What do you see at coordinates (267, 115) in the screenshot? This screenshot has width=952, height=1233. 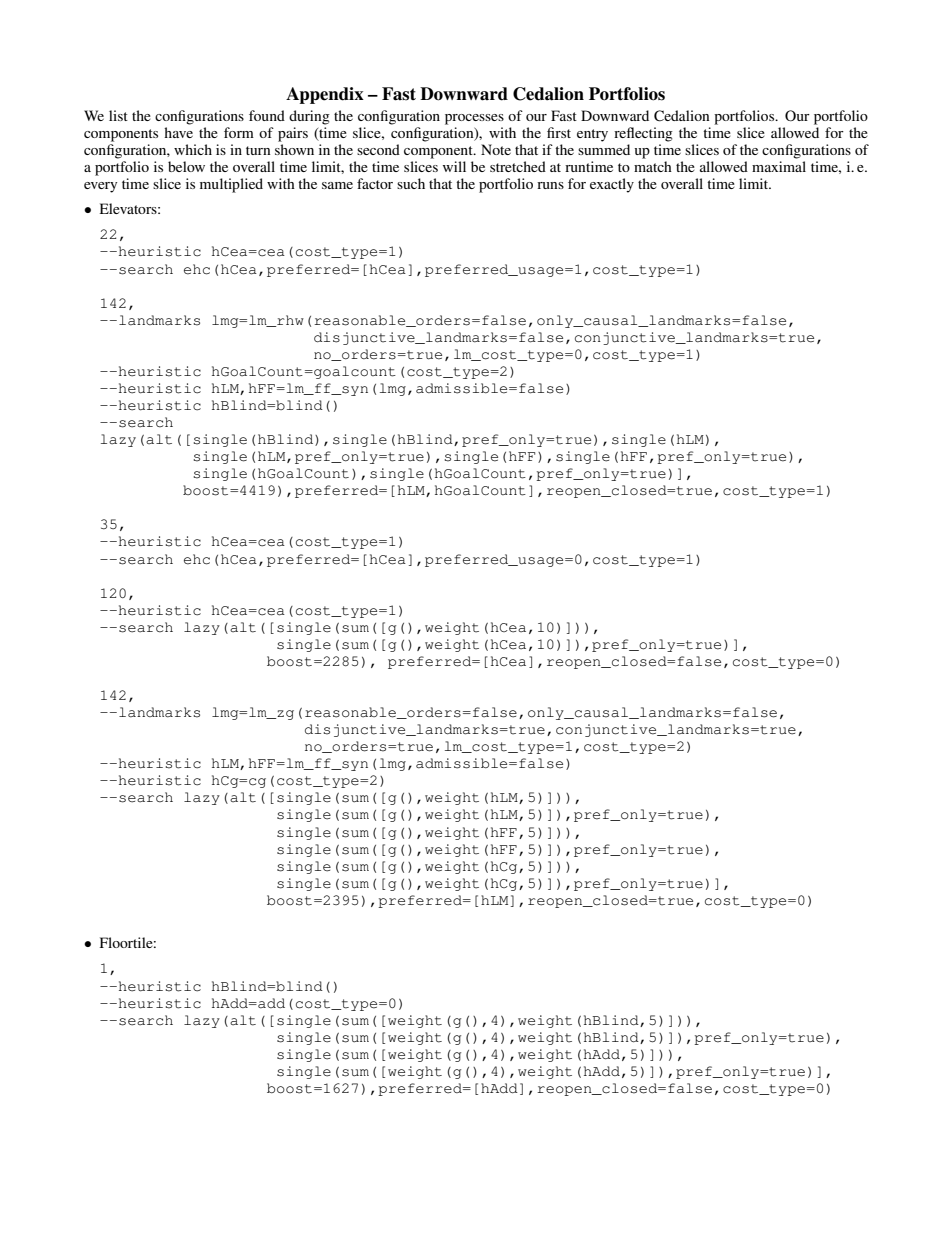 I see `found` at bounding box center [267, 115].
